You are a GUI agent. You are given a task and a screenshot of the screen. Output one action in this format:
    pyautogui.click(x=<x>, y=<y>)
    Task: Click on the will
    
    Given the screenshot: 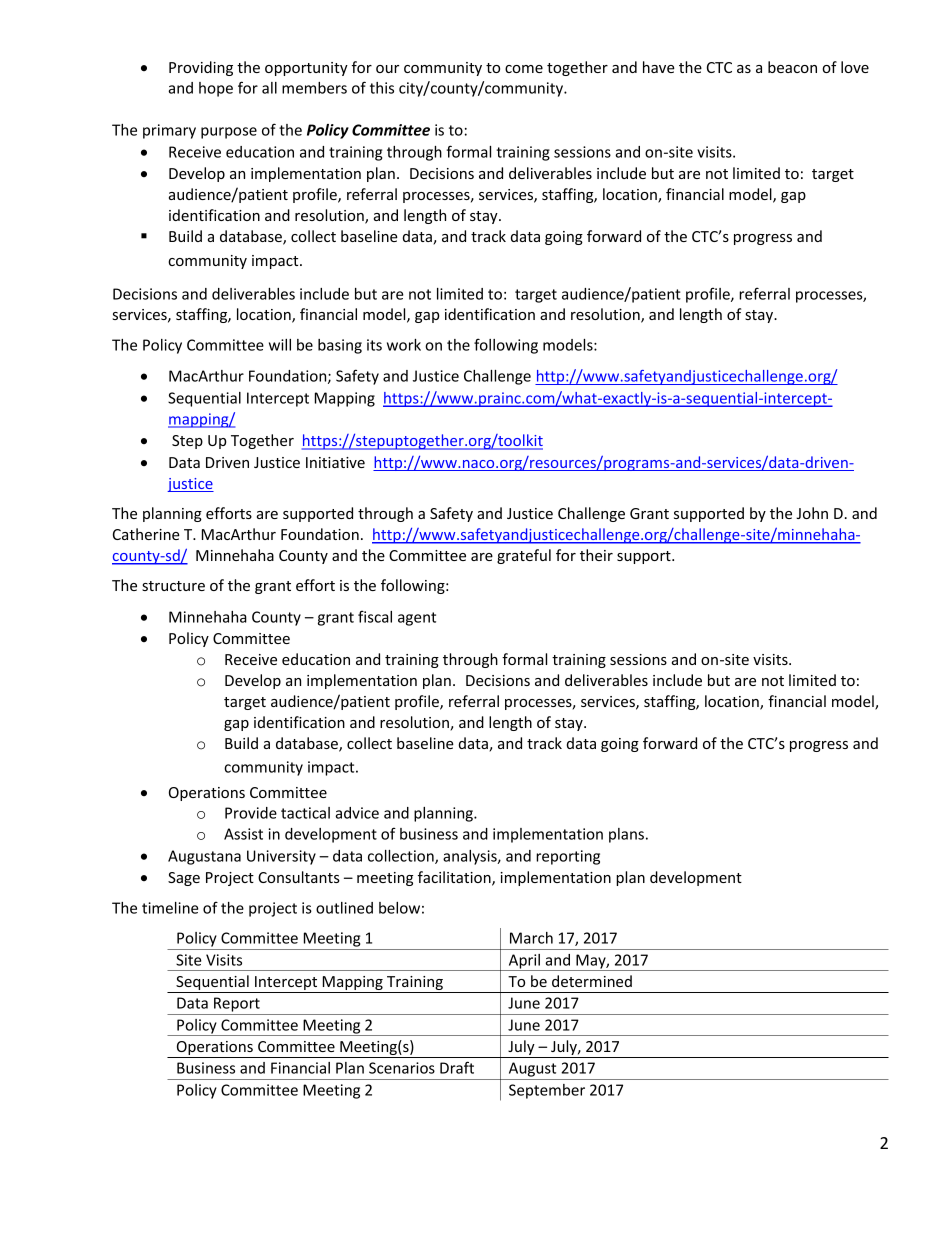 What is the action you would take?
    pyautogui.click(x=280, y=345)
